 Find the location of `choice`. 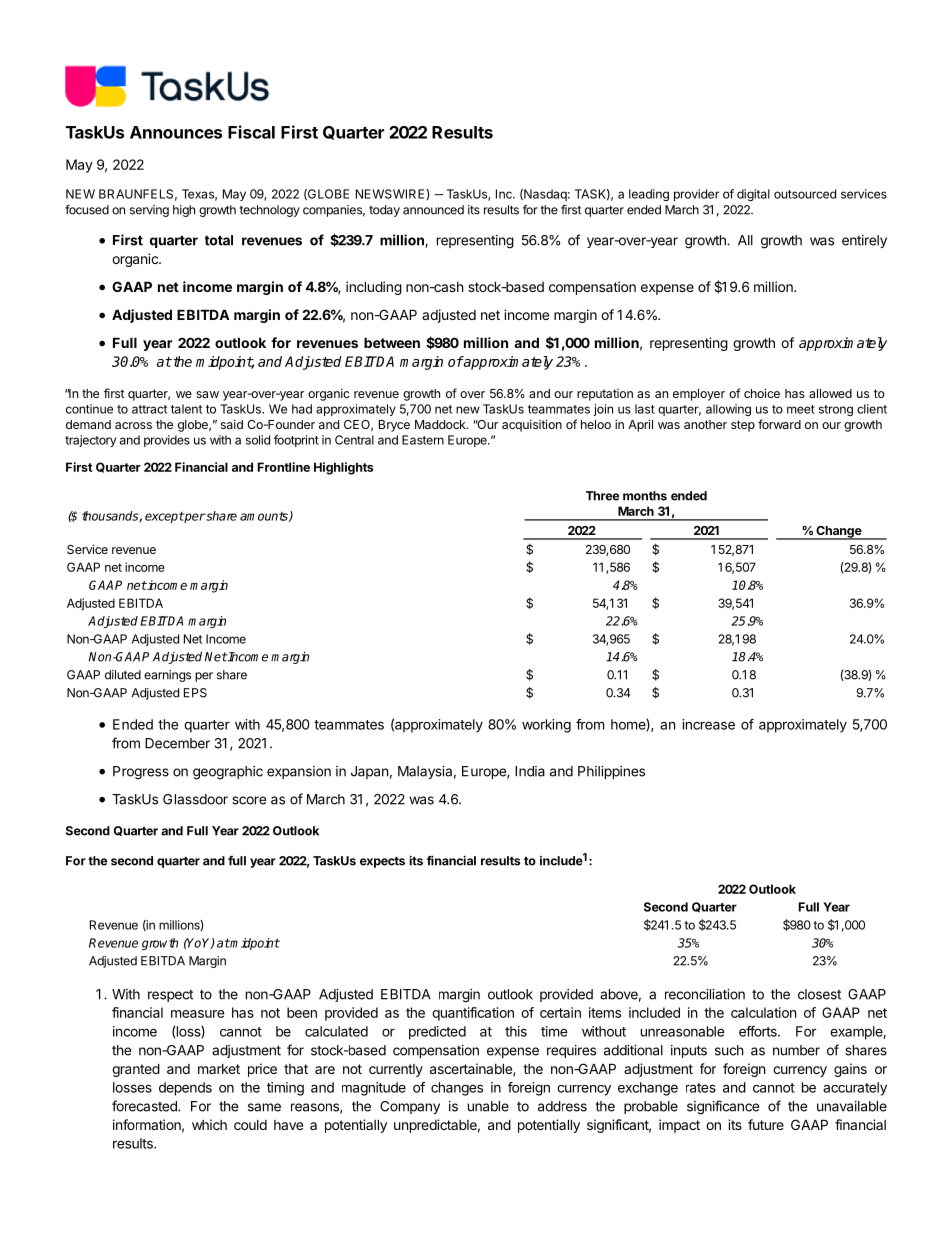

choice is located at coordinates (762, 393).
